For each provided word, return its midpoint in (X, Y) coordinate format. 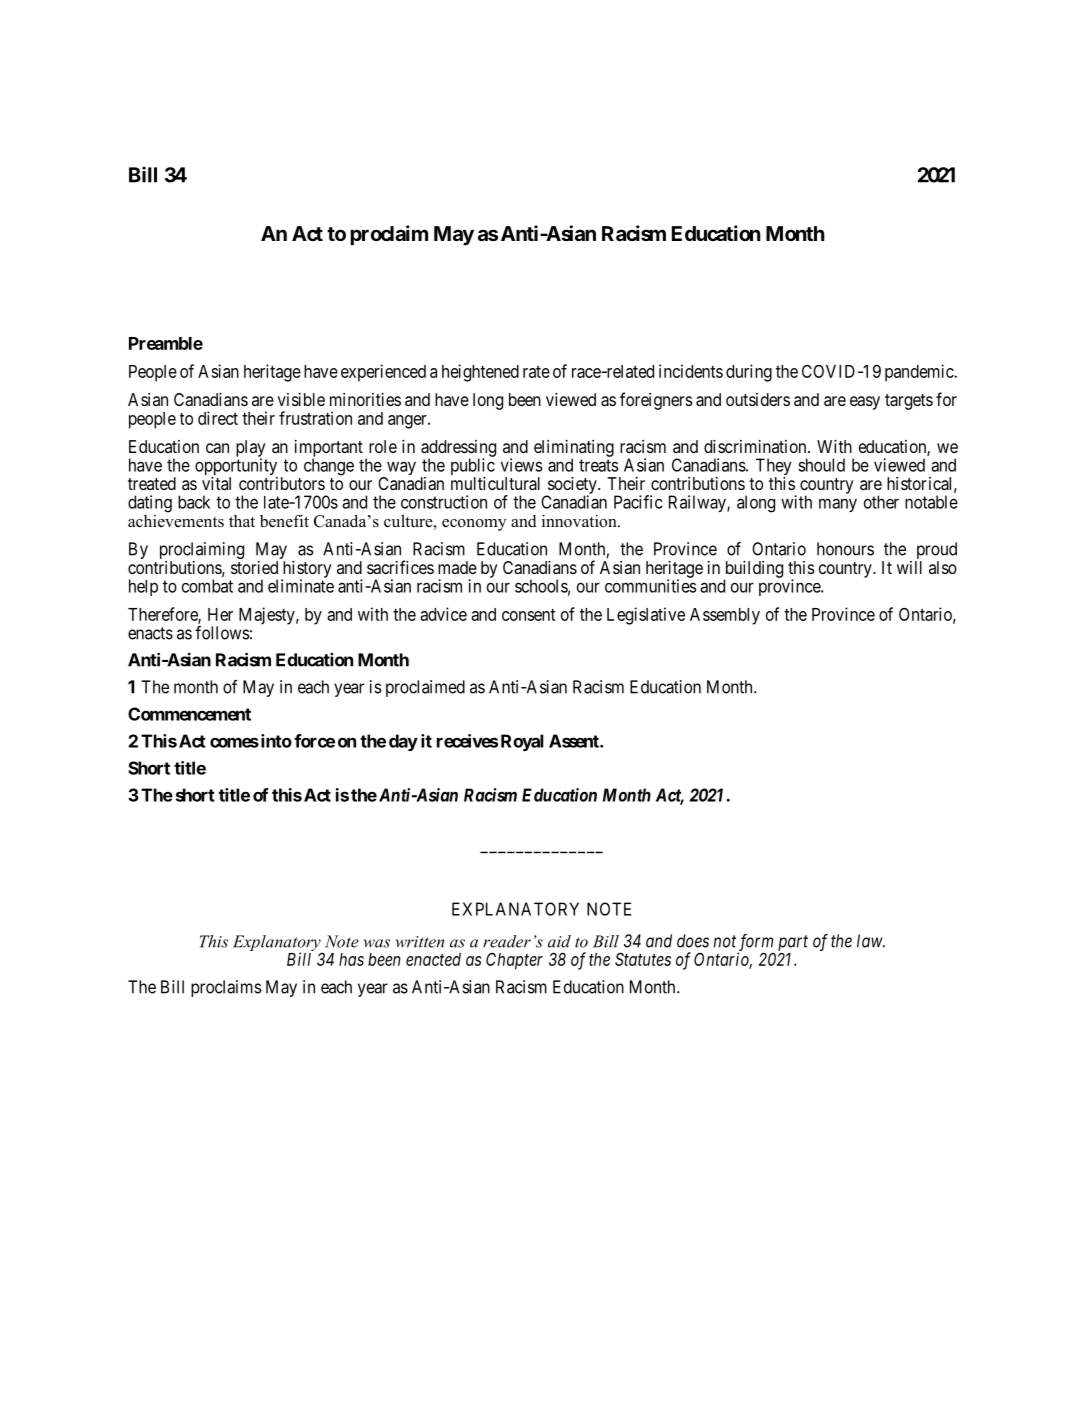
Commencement (189, 714)
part (793, 944)
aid (559, 941)
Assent (575, 741)
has (351, 959)
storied (254, 567)
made (457, 567)
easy (865, 403)
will (909, 567)
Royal (522, 742)
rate (536, 372)
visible (301, 399)
